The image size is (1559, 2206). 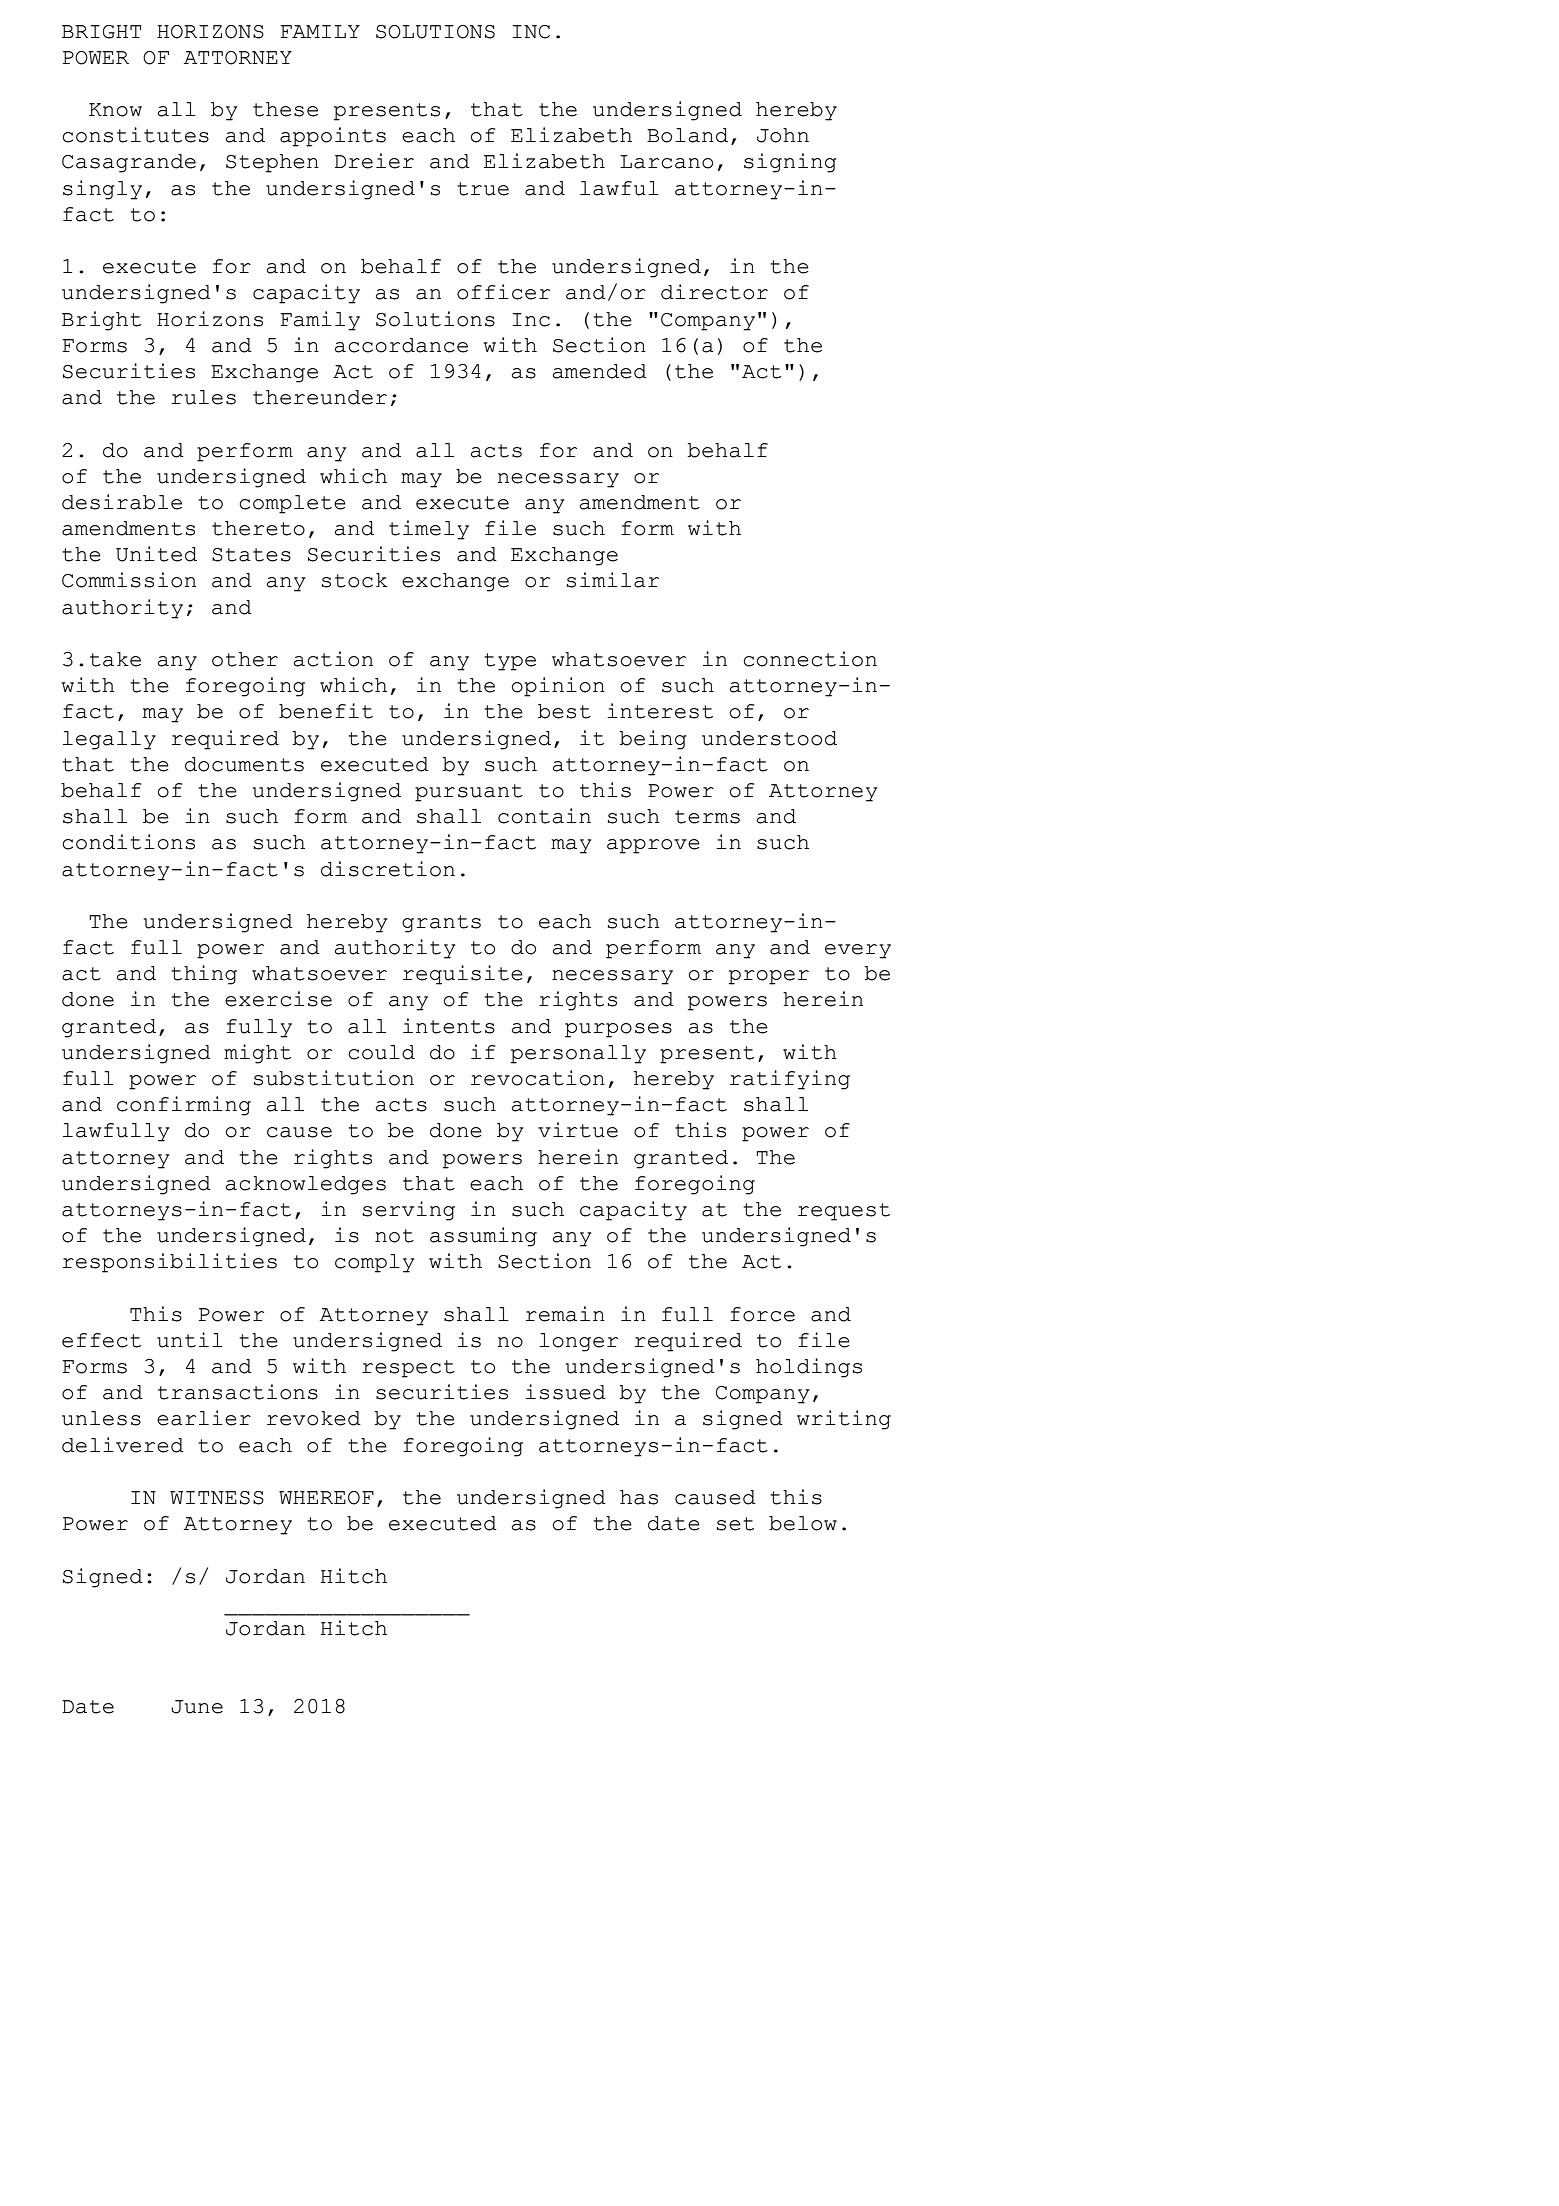 I want to click on respect, so click(x=408, y=1369).
